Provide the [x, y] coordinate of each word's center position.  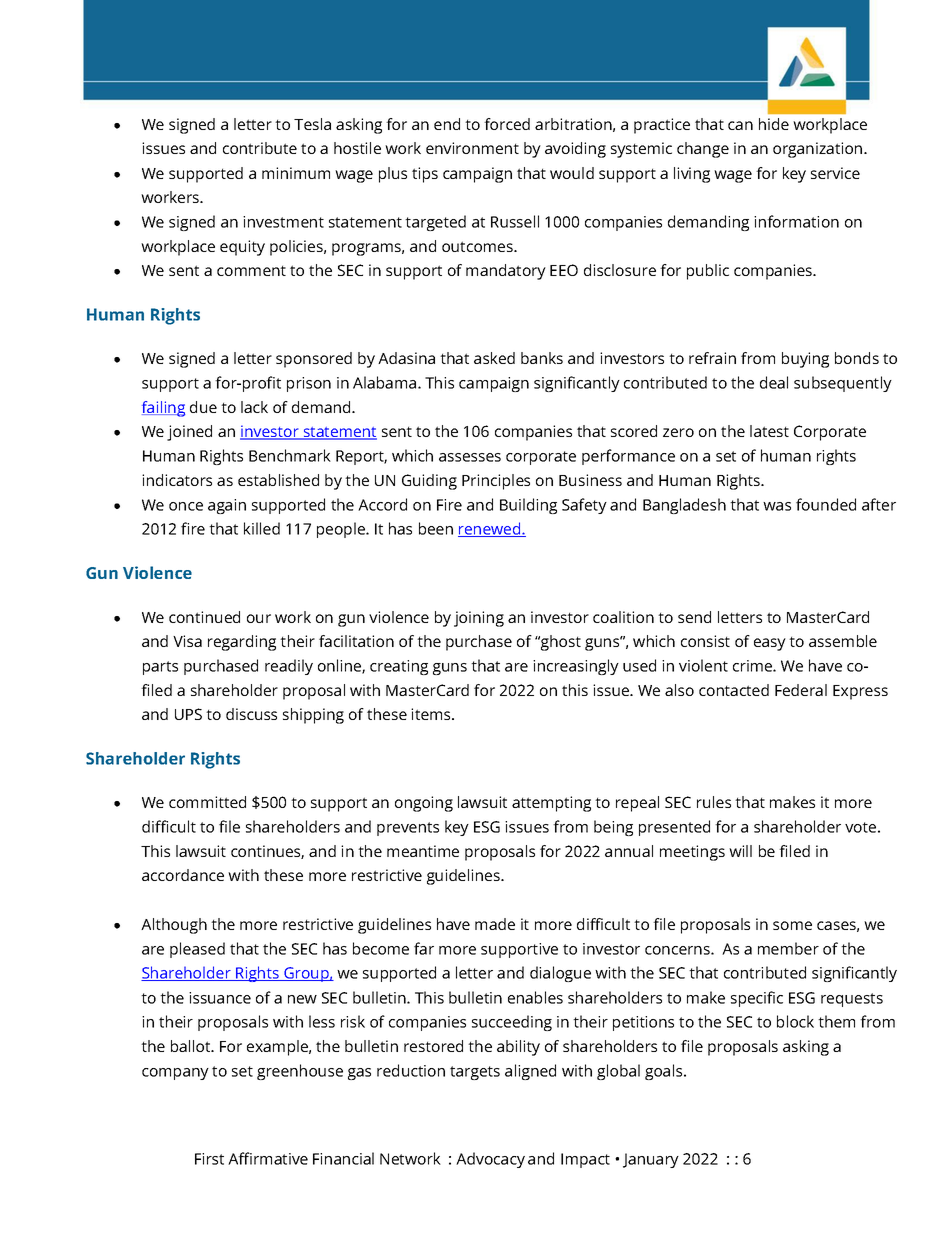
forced [507, 124]
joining [479, 619]
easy [770, 644]
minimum [296, 173]
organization [819, 150]
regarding [242, 643]
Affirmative [268, 1158]
